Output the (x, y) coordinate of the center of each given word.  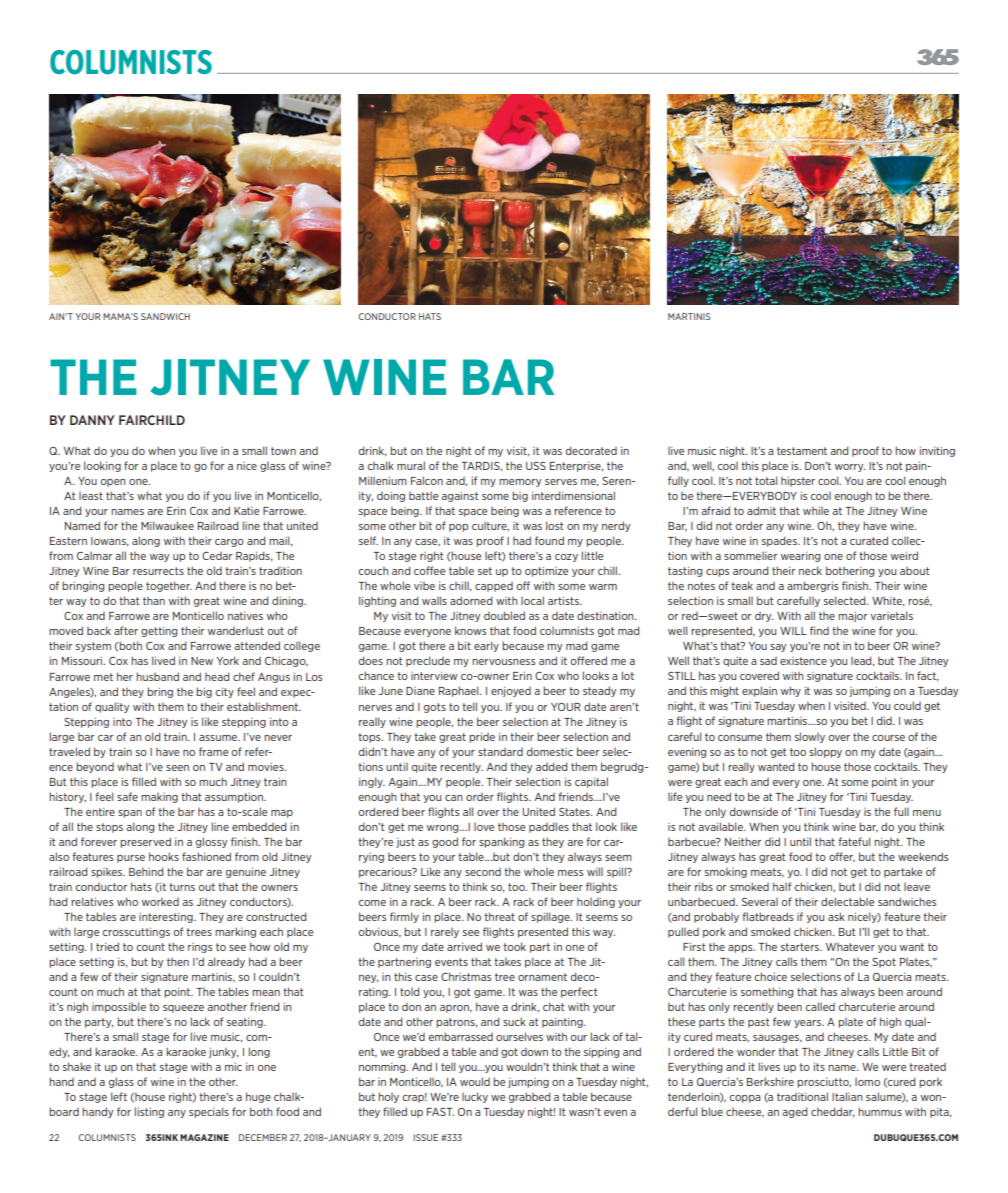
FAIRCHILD (152, 420)
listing (149, 1112)
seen (177, 768)
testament (802, 451)
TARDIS (482, 466)
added (551, 766)
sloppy (825, 752)
